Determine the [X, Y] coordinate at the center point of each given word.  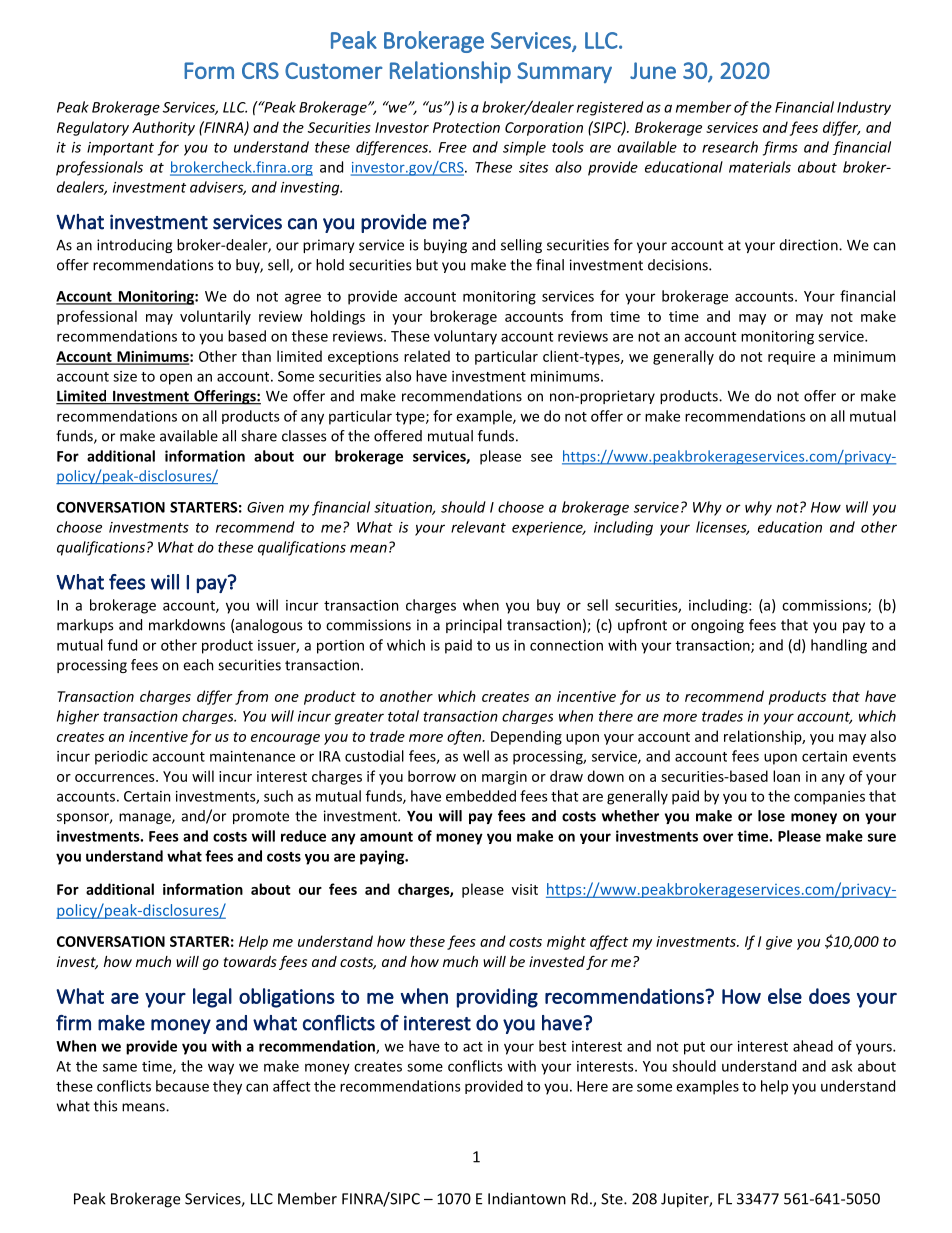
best [552, 1046]
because [182, 1086]
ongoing [717, 626]
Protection [466, 127]
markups [85, 626]
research [730, 147]
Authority [163, 128]
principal [474, 626]
